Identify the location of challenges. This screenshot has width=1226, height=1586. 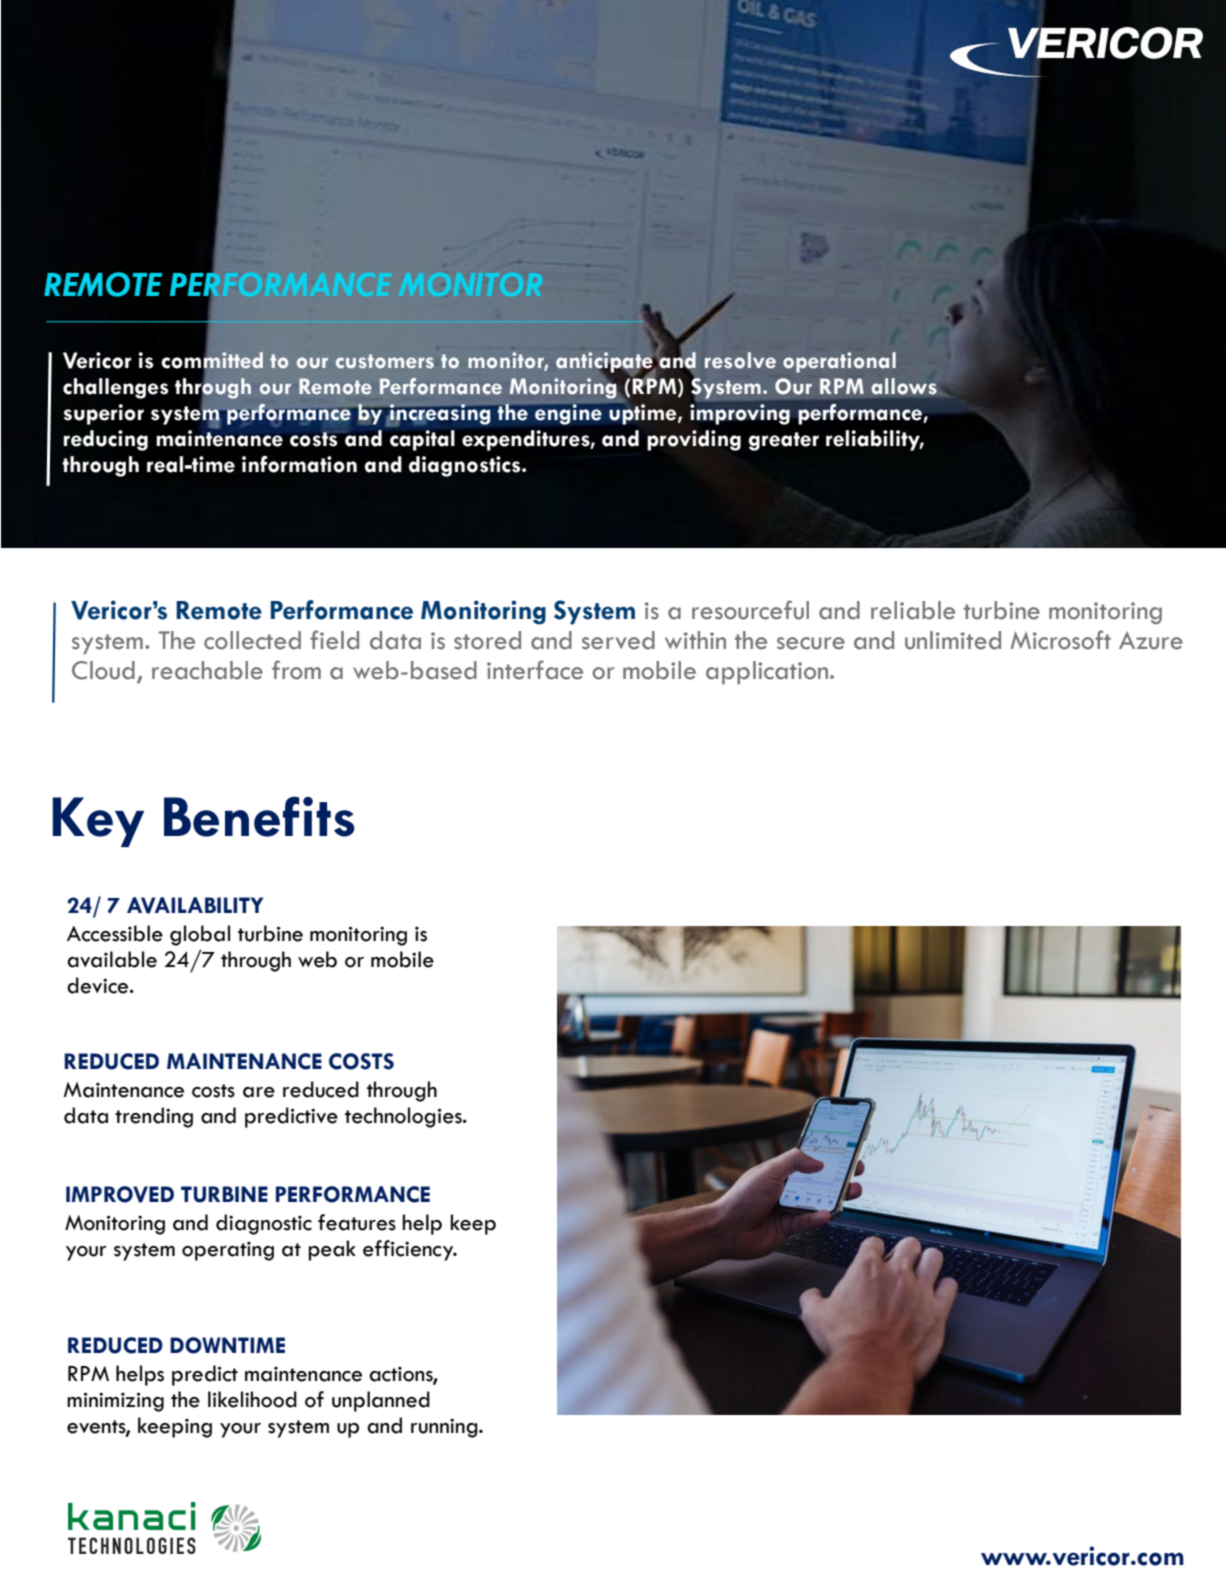
(116, 388).
